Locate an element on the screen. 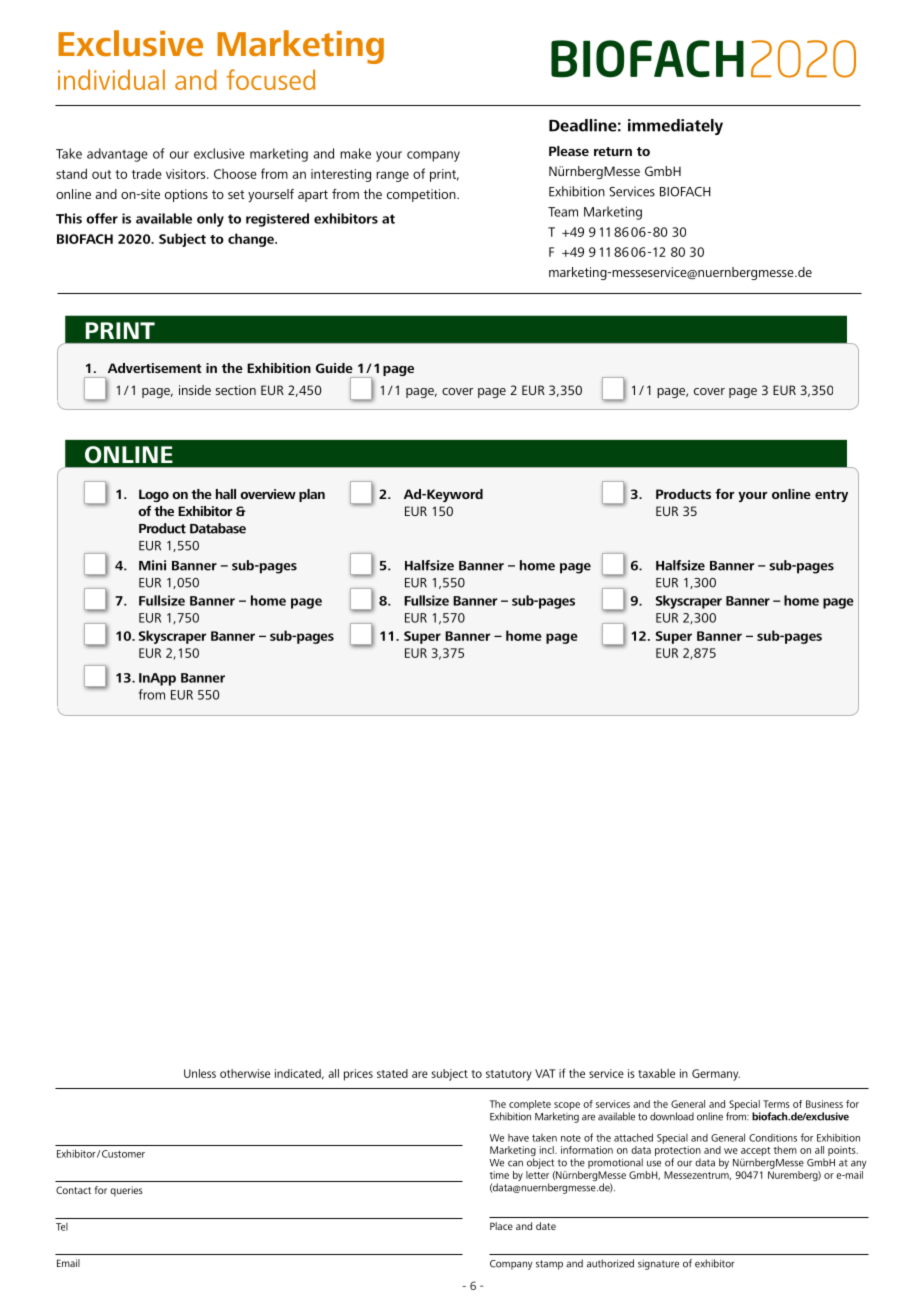  Logo is located at coordinates (154, 495).
